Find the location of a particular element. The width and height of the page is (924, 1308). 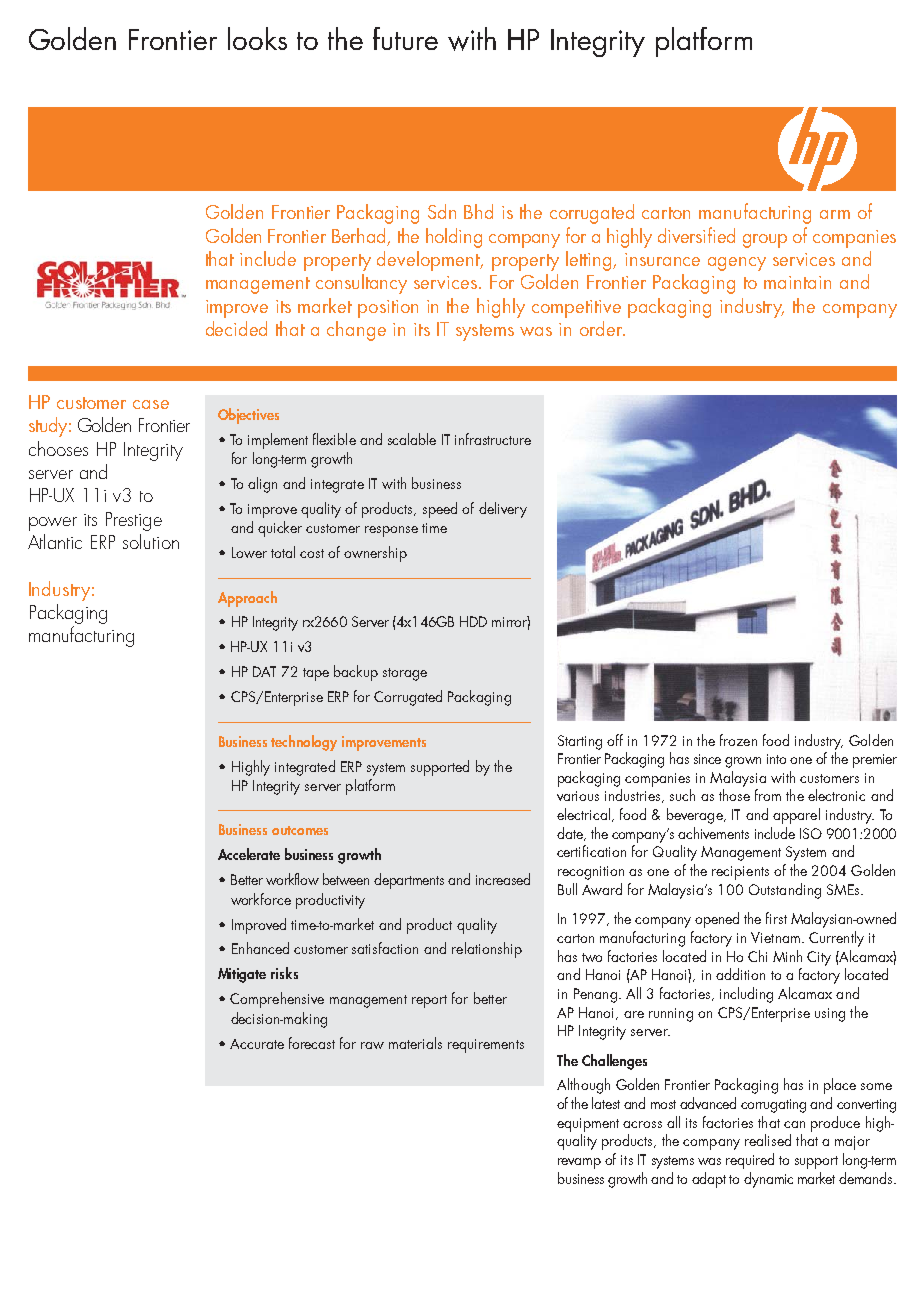

relationship is located at coordinates (487, 950).
